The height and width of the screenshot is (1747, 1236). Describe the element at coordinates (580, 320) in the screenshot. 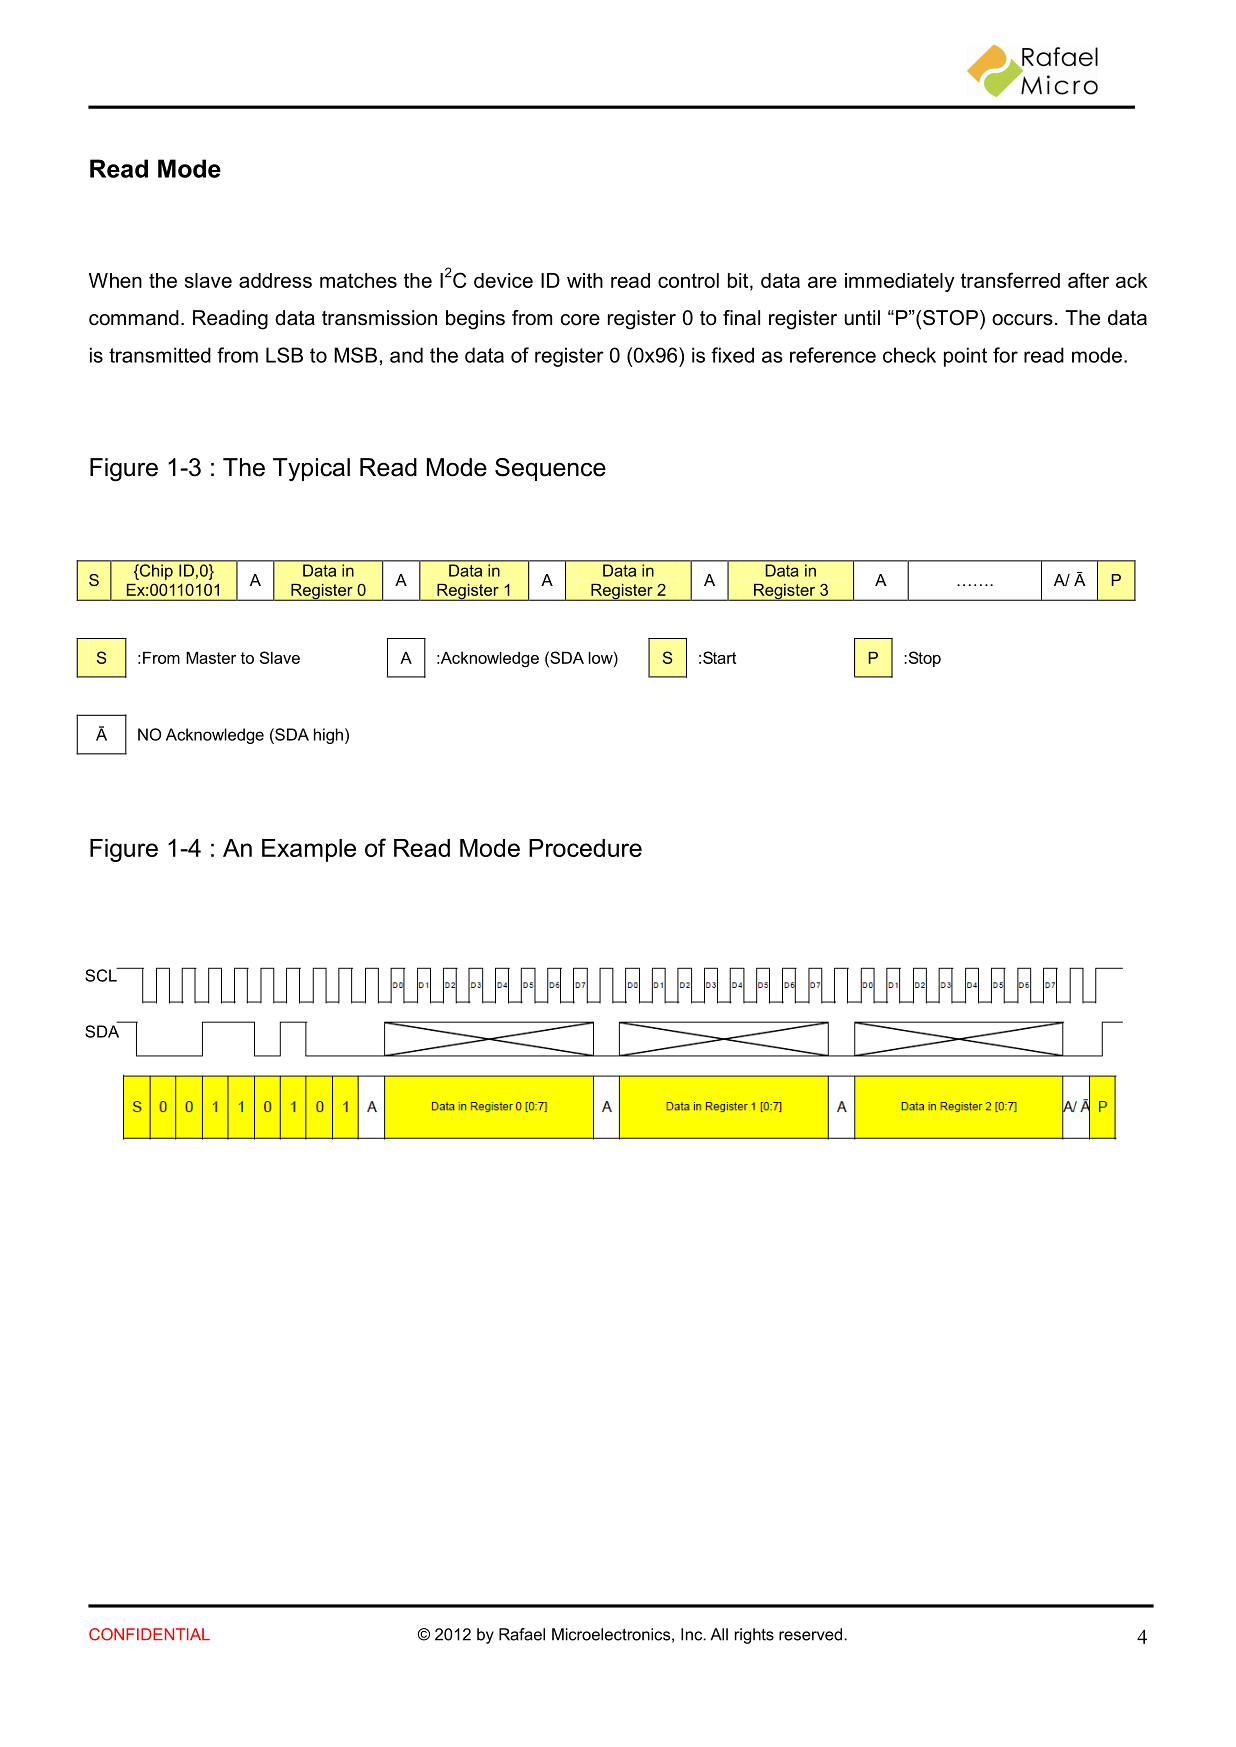

I see `core` at that location.
